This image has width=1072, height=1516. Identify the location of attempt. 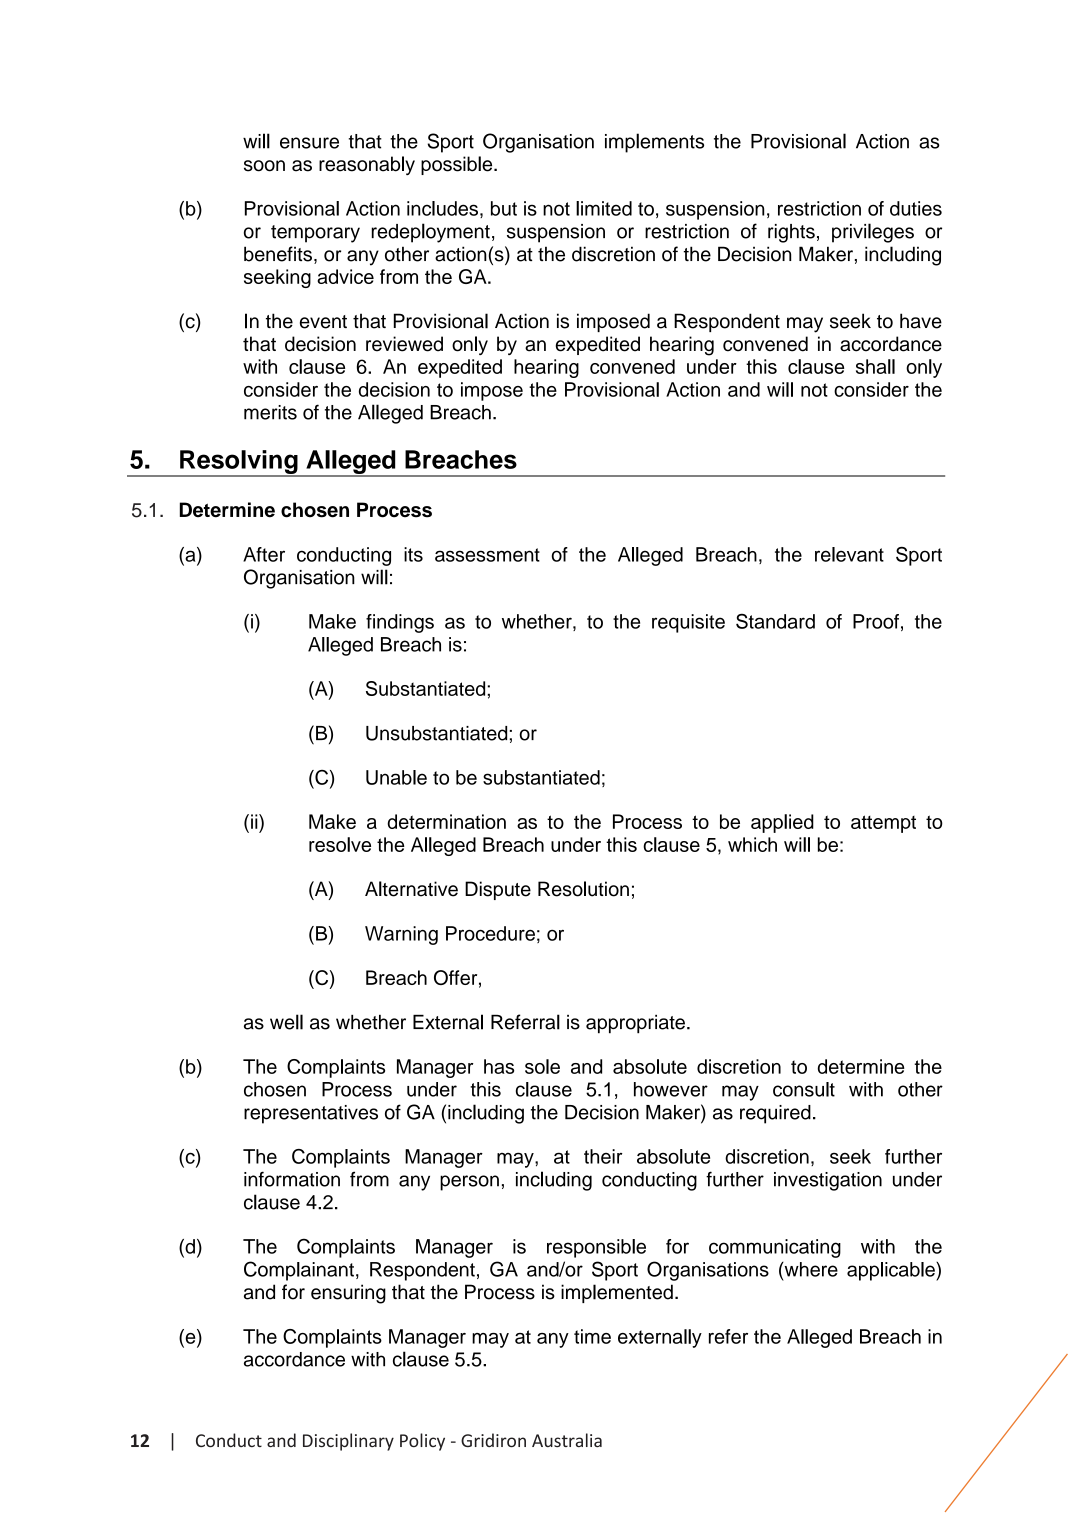
(883, 824).
